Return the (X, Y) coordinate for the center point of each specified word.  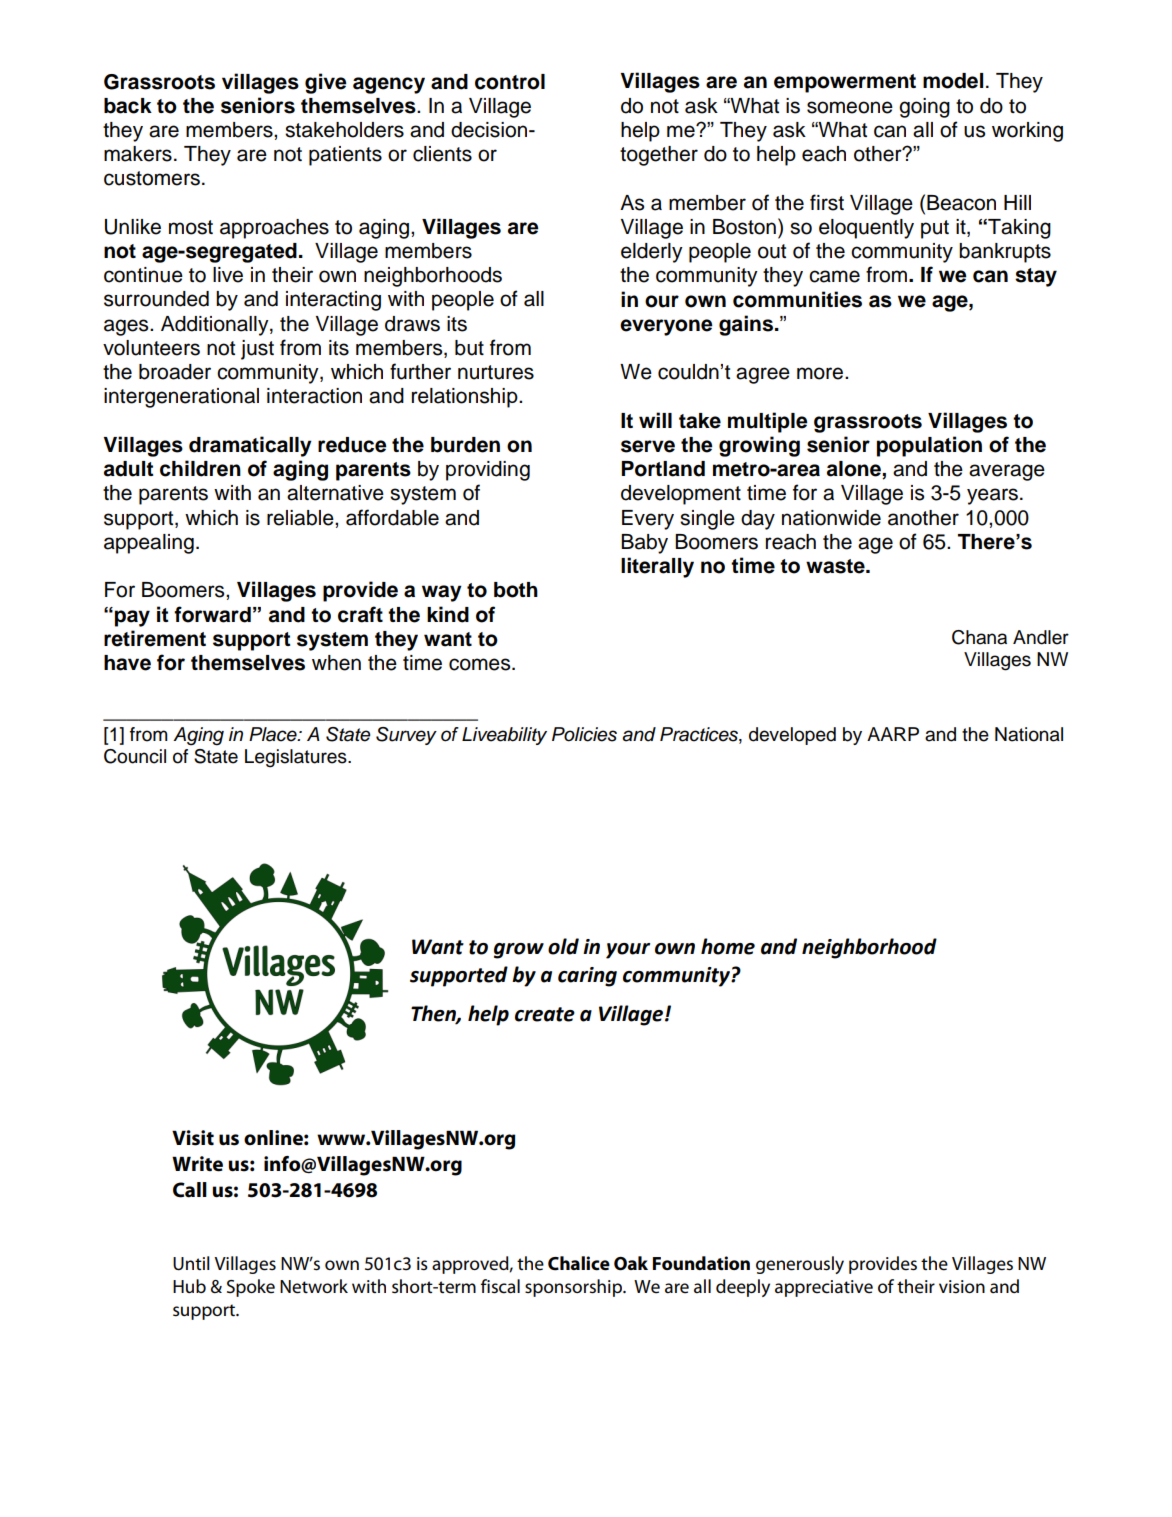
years (992, 496)
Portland (663, 469)
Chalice (579, 1263)
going (924, 108)
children (200, 468)
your (628, 951)
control (510, 82)
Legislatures (297, 758)
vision (962, 1286)
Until (191, 1263)
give (326, 83)
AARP (893, 734)
